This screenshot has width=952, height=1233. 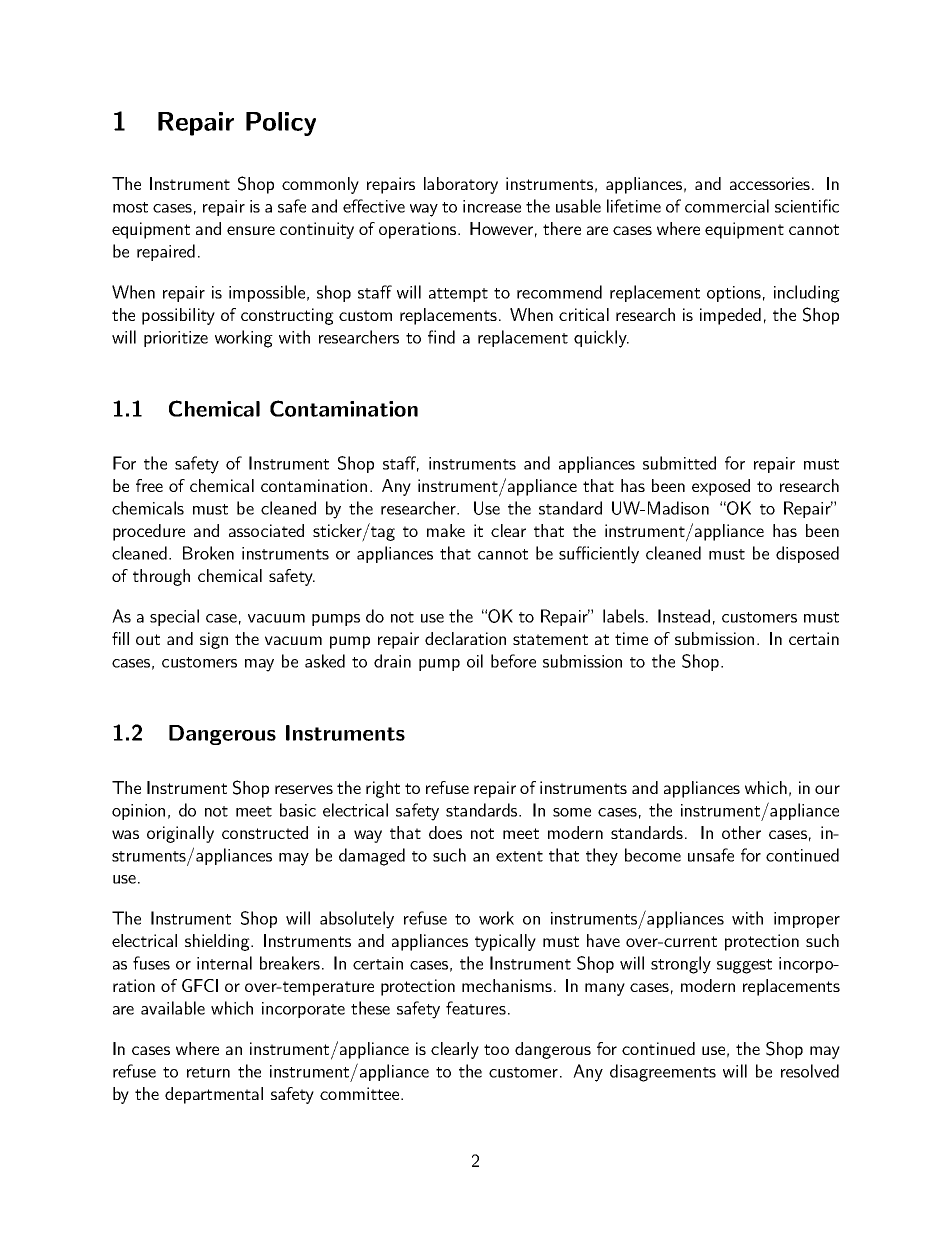 I want to click on accessories, so click(x=770, y=183).
